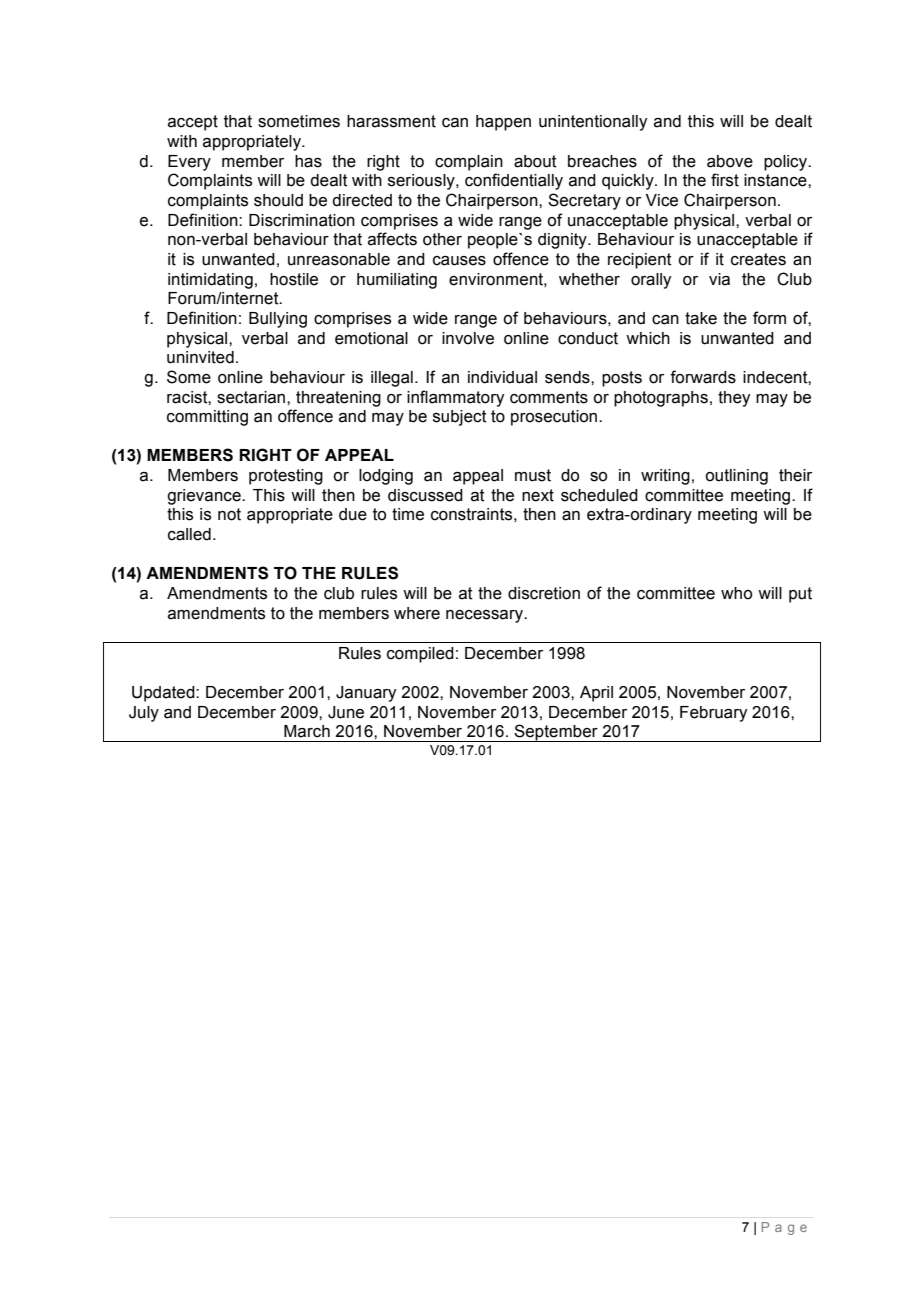 The image size is (924, 1308). Describe the element at coordinates (503, 123) in the screenshot. I see `happen` at that location.
